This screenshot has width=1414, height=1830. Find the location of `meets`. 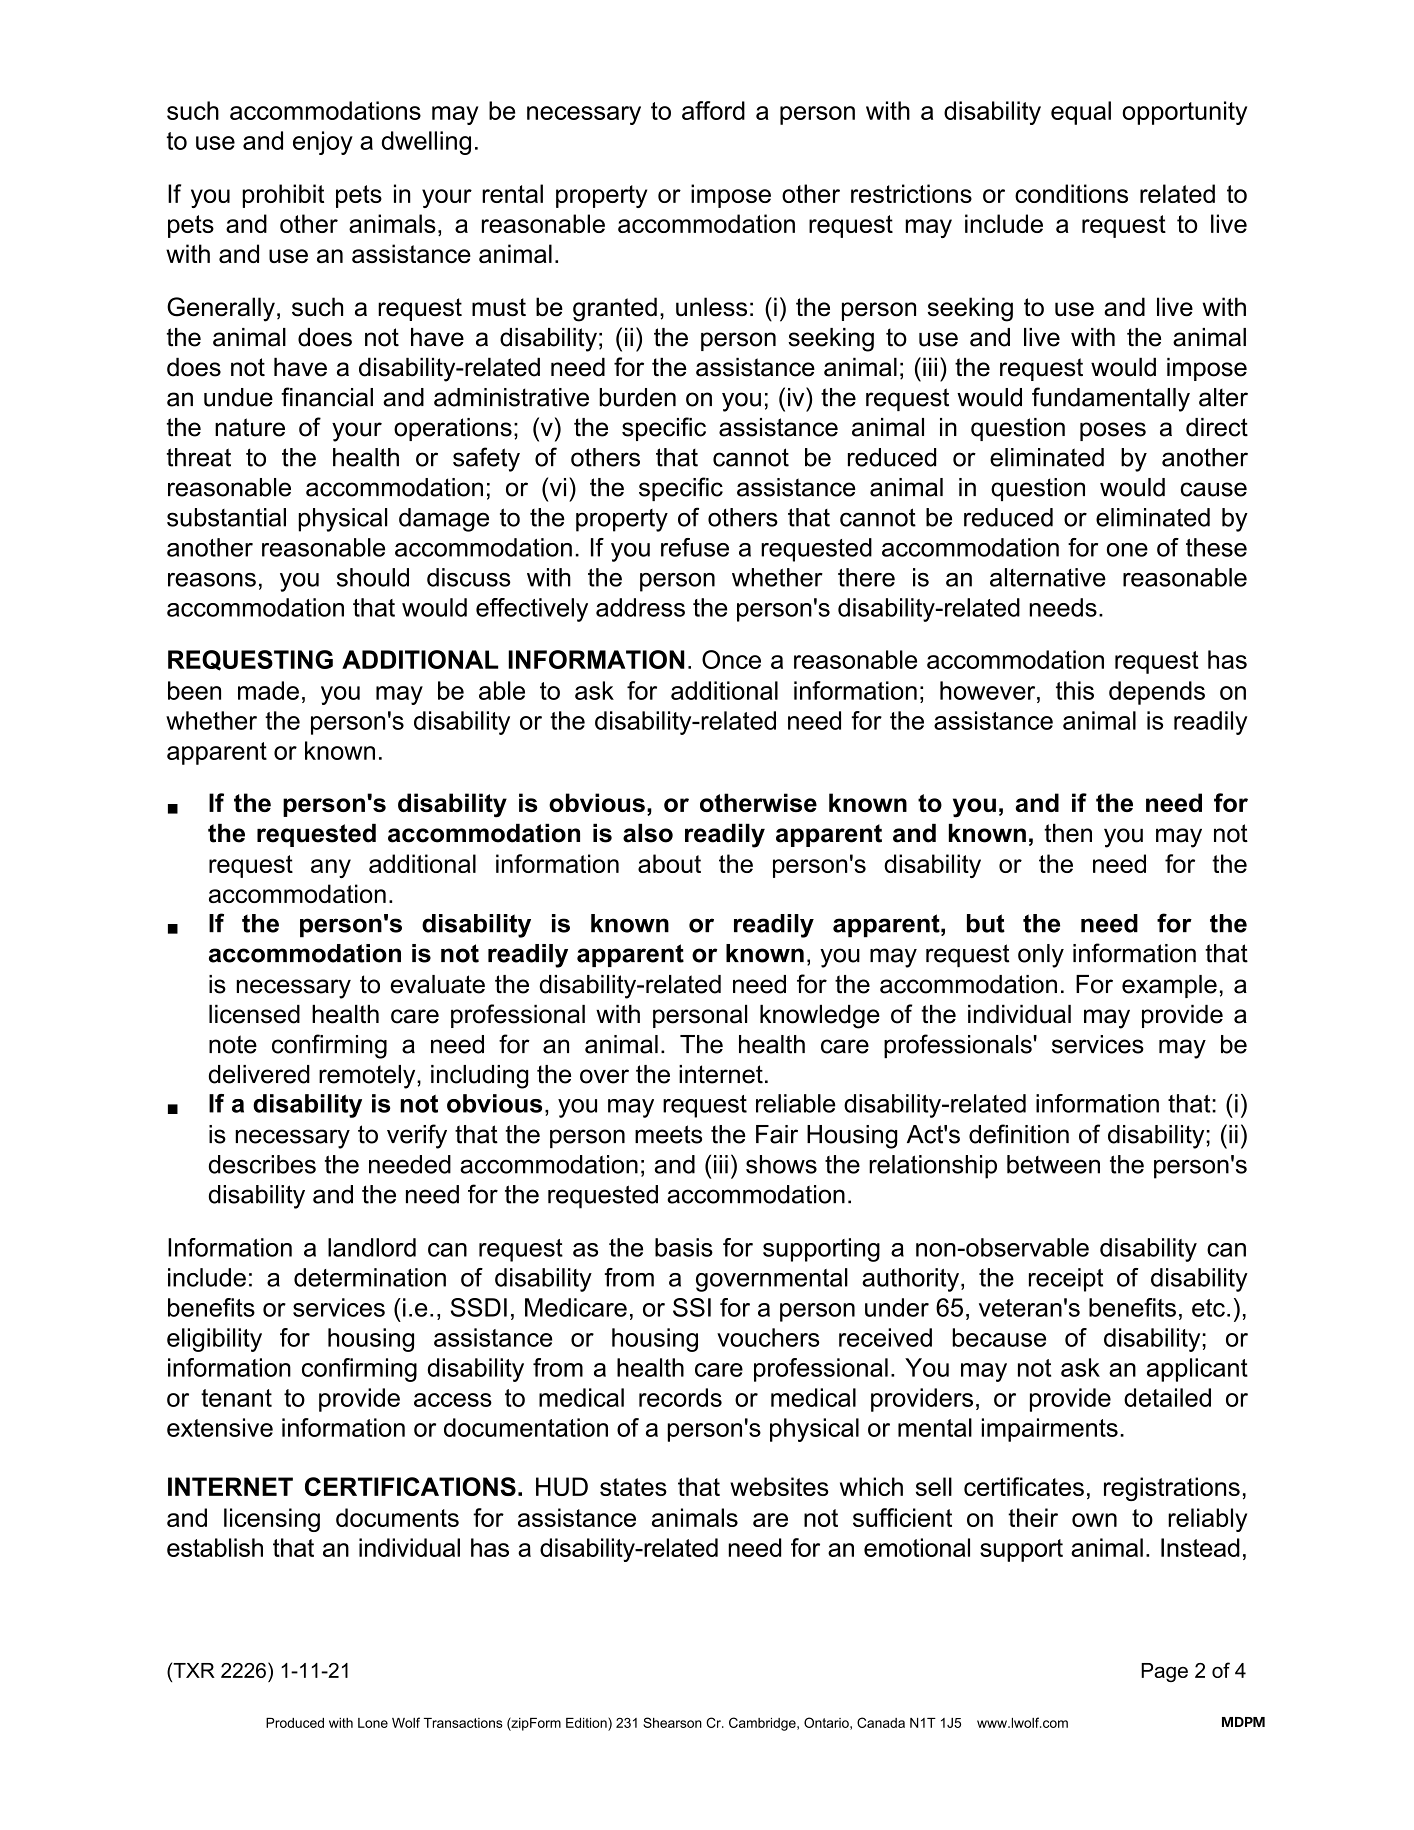

meets is located at coordinates (668, 1134).
